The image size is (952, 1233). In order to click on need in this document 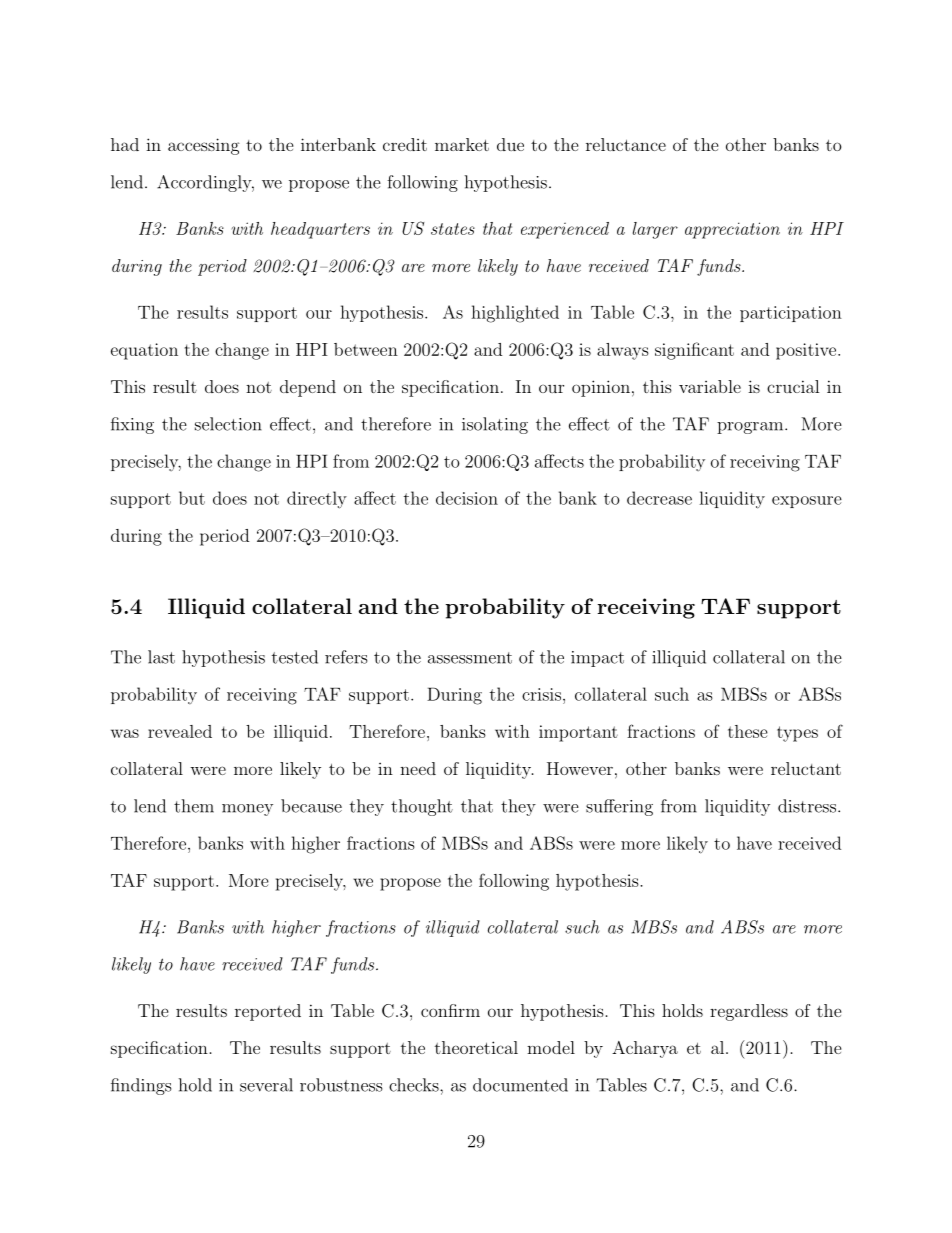, I will do `click(418, 768)`.
